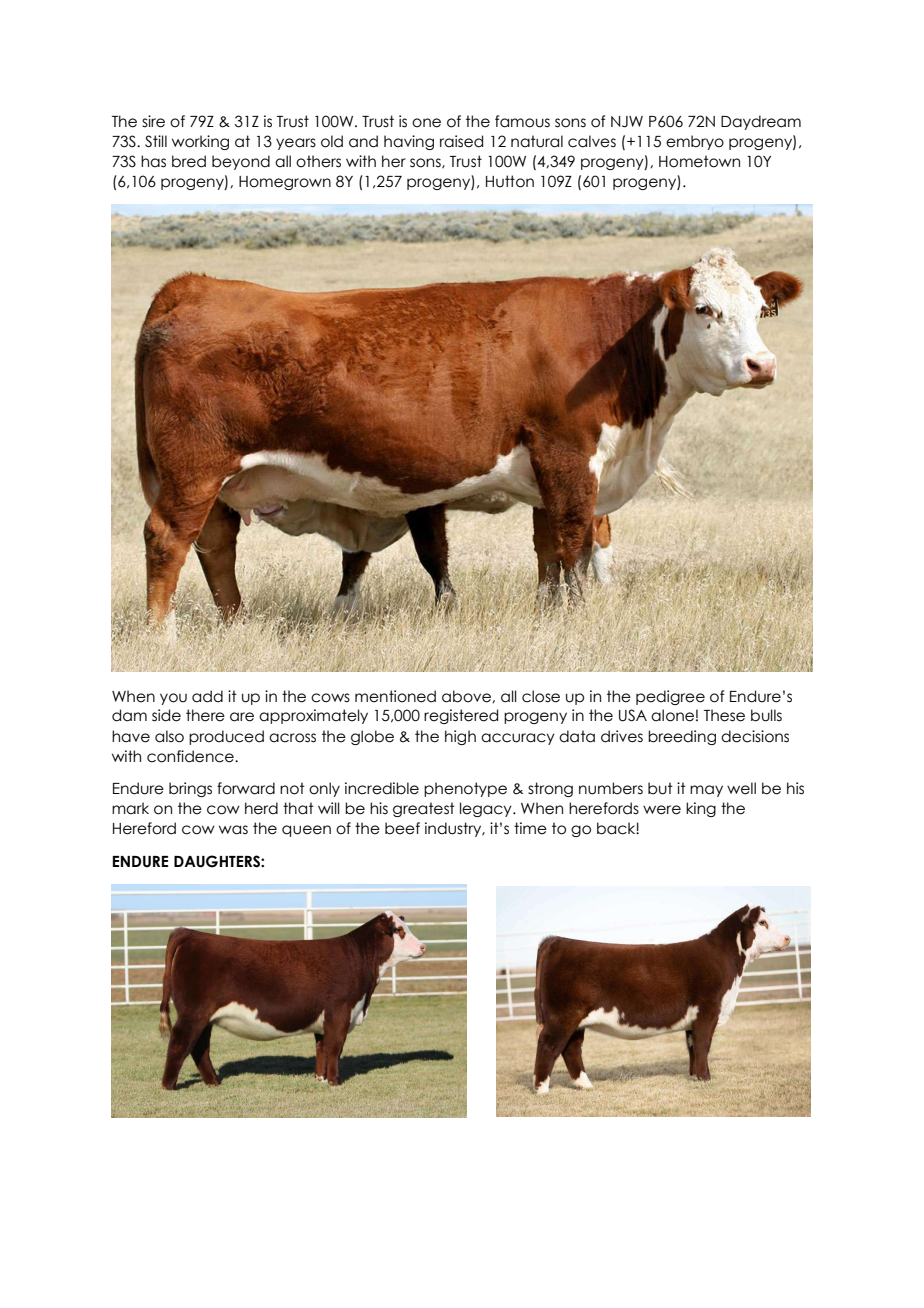 The height and width of the image is (1308, 924). Describe the element at coordinates (461, 141) in the image. I see `raised` at that location.
